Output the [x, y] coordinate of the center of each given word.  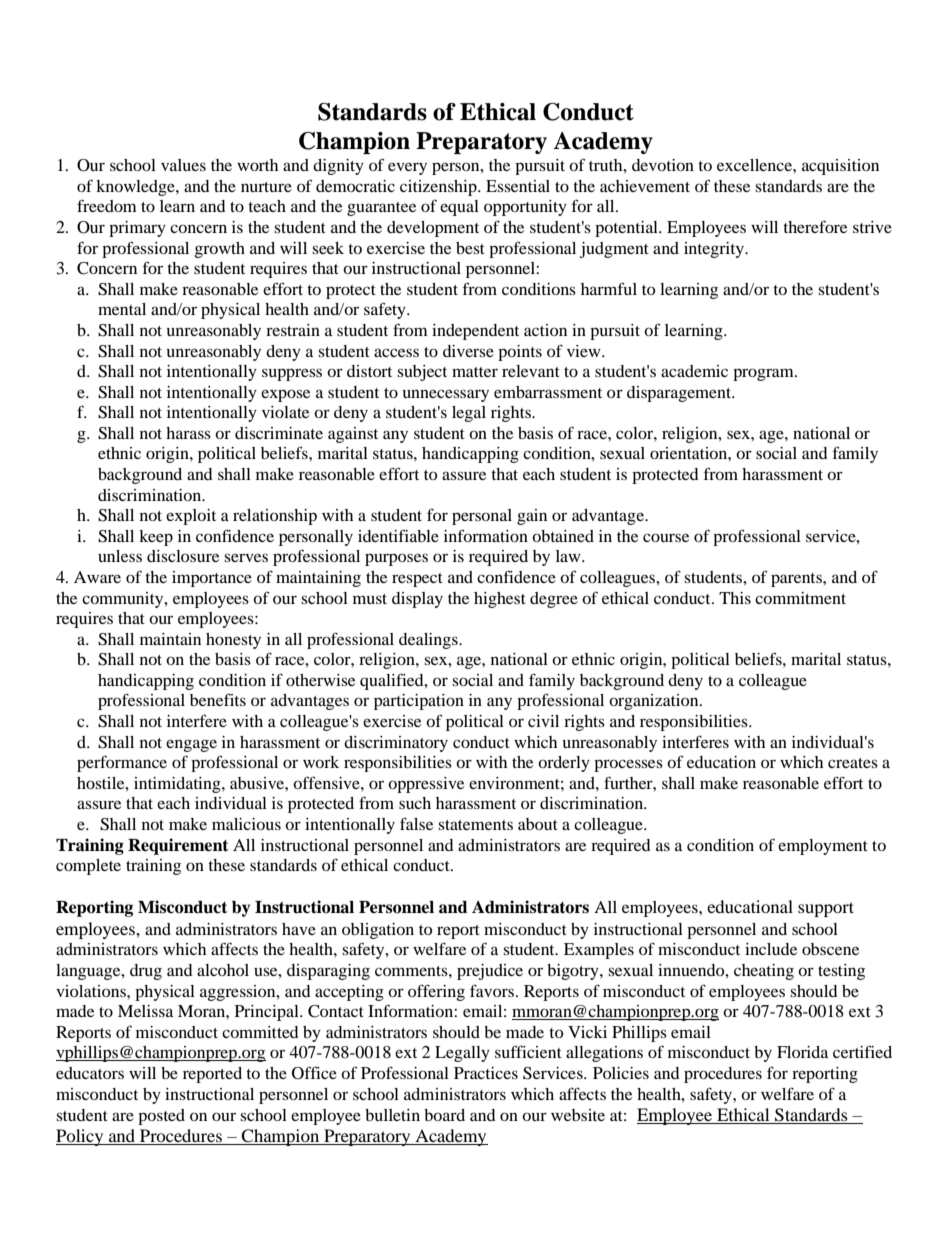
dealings [429, 641]
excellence [755, 165]
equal [459, 208]
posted [161, 1117]
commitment [800, 598]
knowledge [136, 188]
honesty [233, 641]
